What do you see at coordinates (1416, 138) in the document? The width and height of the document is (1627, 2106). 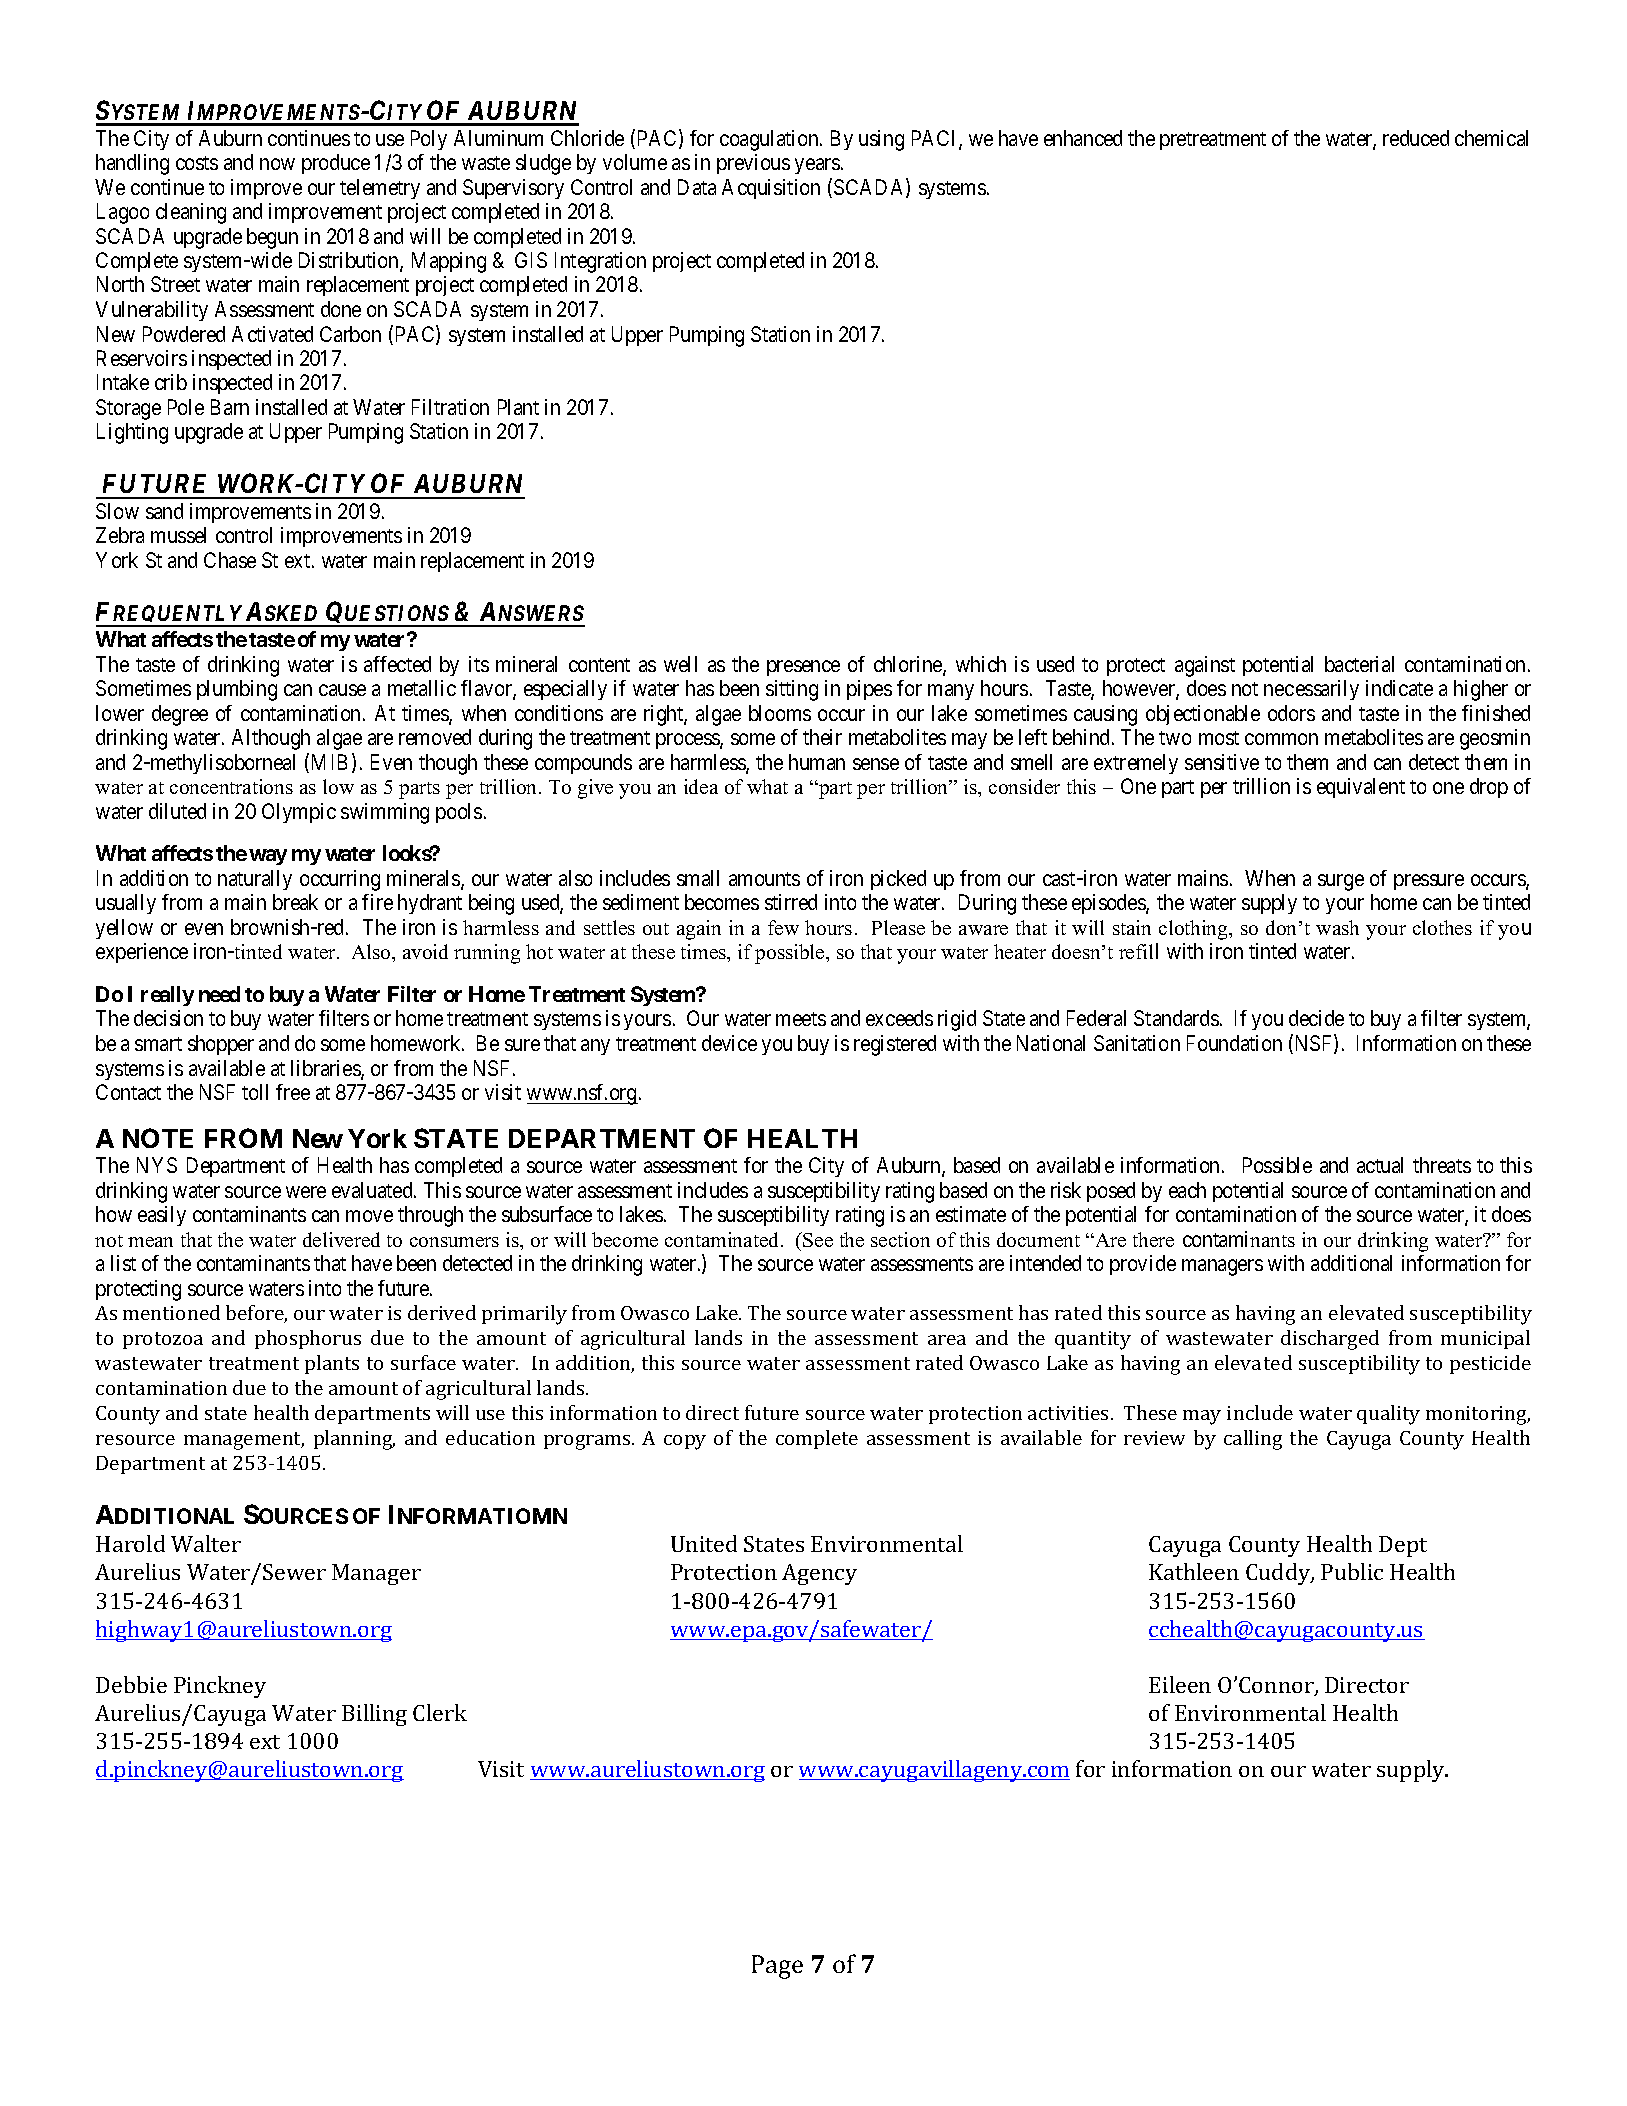 I see `reduced` at bounding box center [1416, 138].
